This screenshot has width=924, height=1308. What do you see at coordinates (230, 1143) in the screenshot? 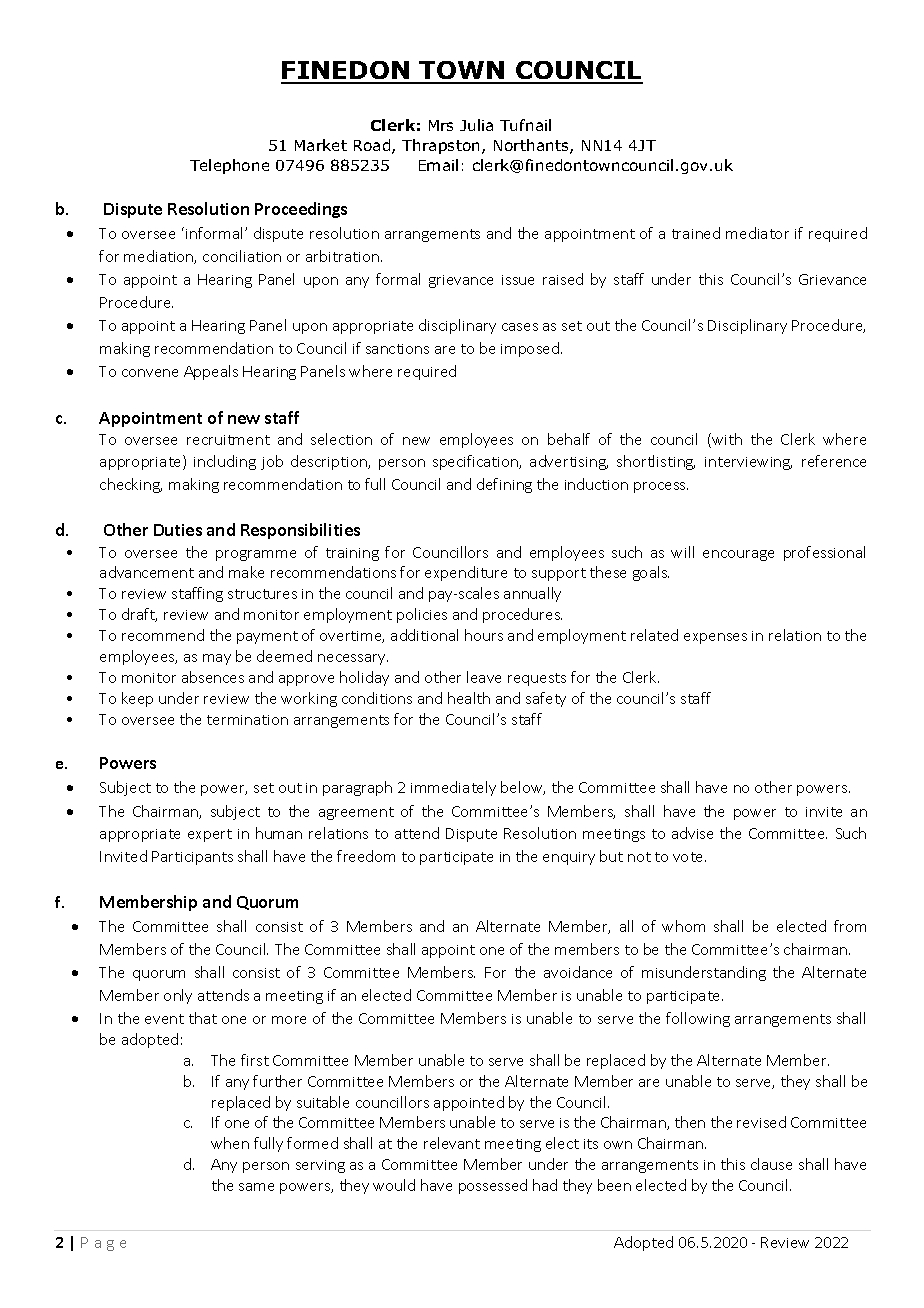
I see `when` at bounding box center [230, 1143].
